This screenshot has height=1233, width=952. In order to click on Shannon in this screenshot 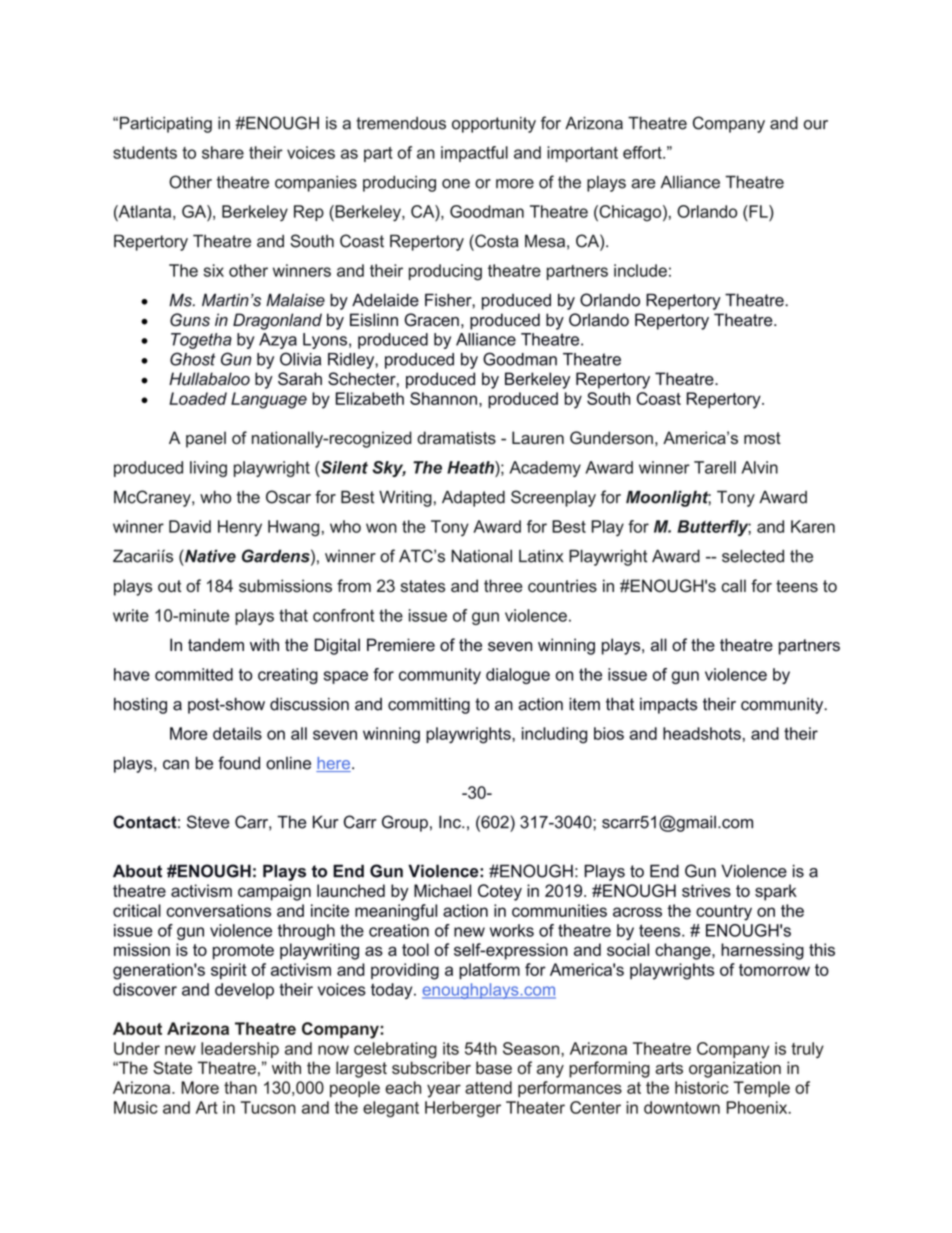, I will do `click(443, 398)`.
